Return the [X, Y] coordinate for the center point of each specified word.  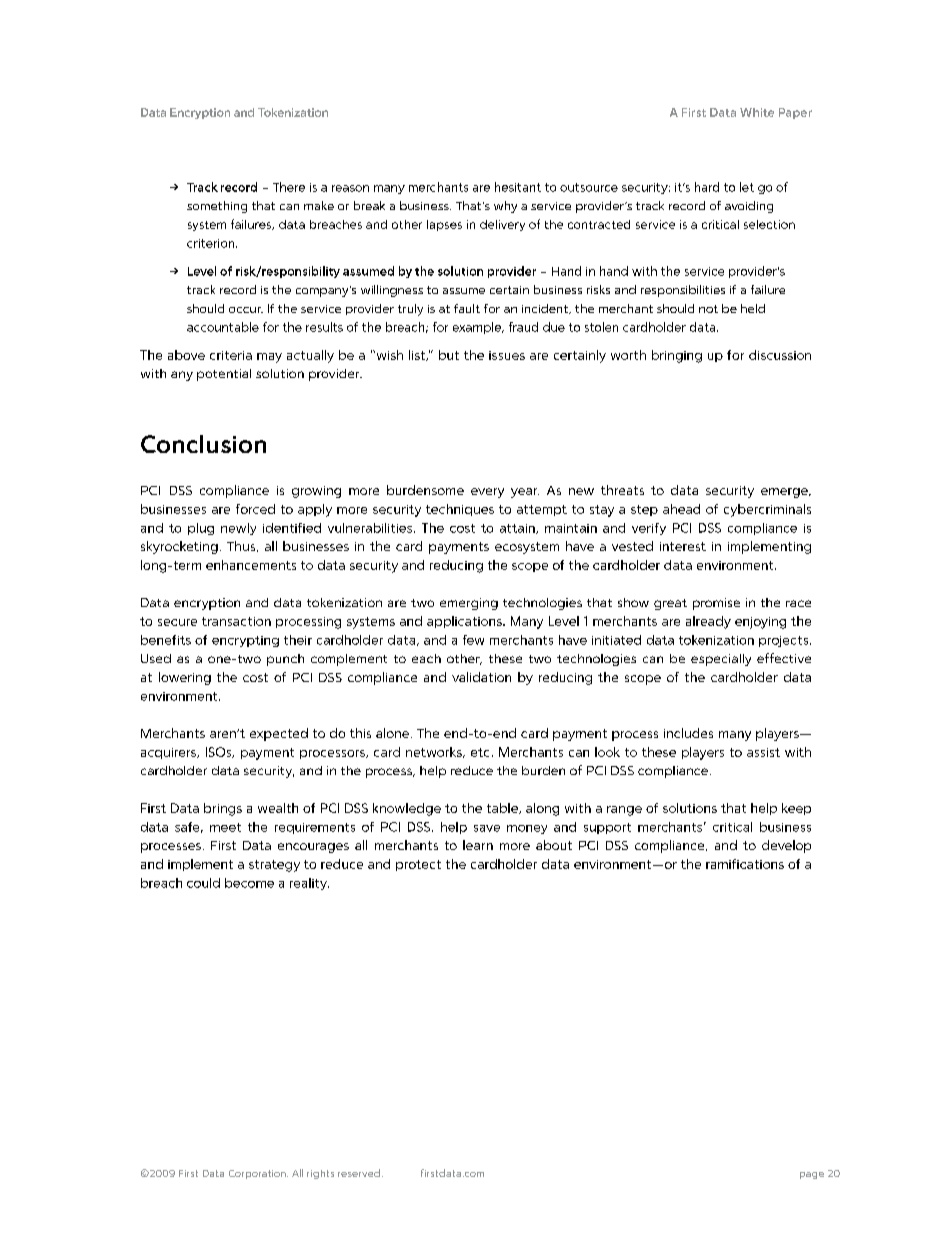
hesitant [518, 187]
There [289, 187]
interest [683, 546]
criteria [231, 355]
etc [480, 752]
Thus [242, 546]
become [249, 883]
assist [763, 752]
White [757, 112]
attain [518, 529]
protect [418, 865]
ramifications [745, 864]
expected [279, 734]
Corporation [258, 1174]
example [478, 328]
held [753, 308]
